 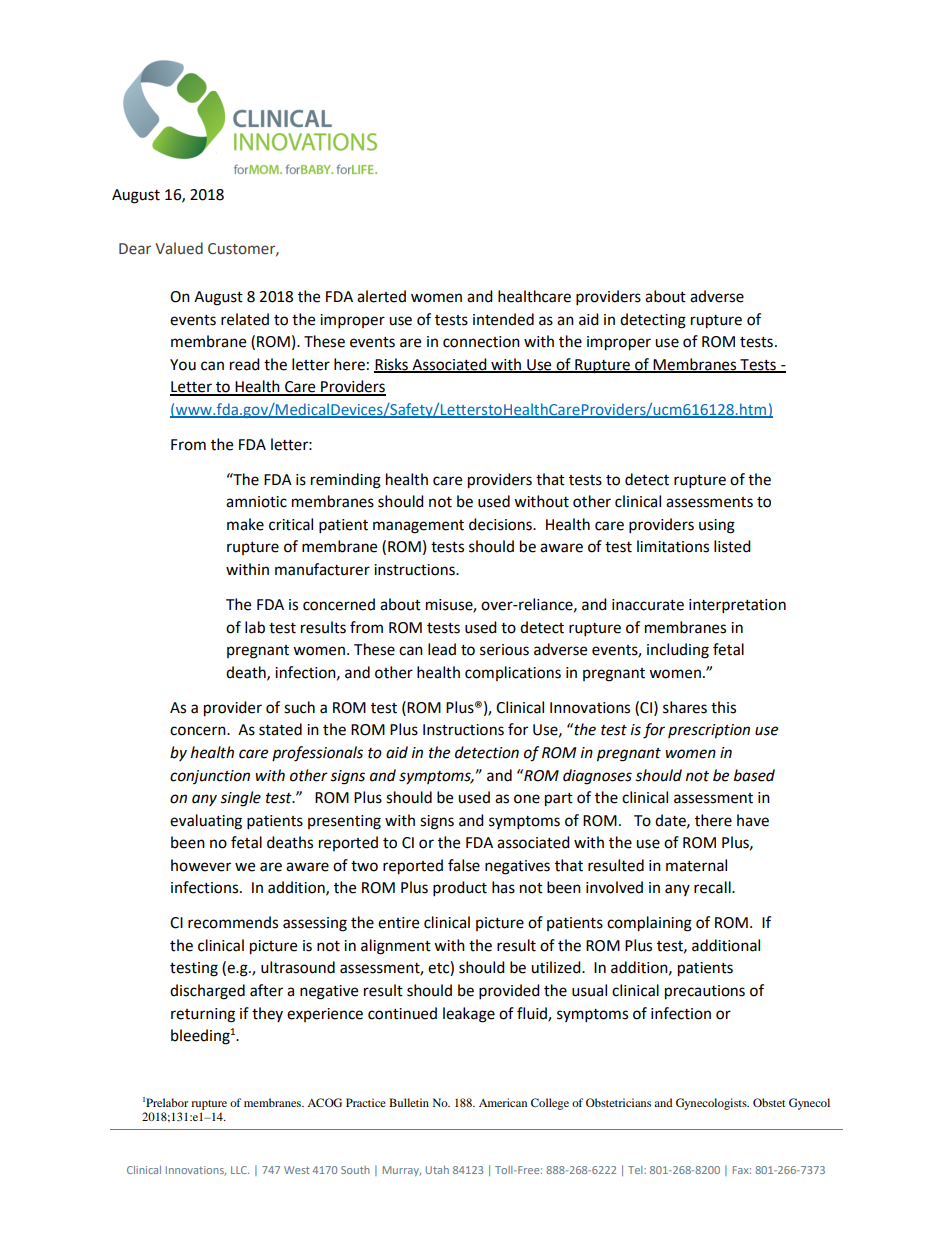 What do you see at coordinates (503, 319) in the screenshot?
I see `intended` at bounding box center [503, 319].
